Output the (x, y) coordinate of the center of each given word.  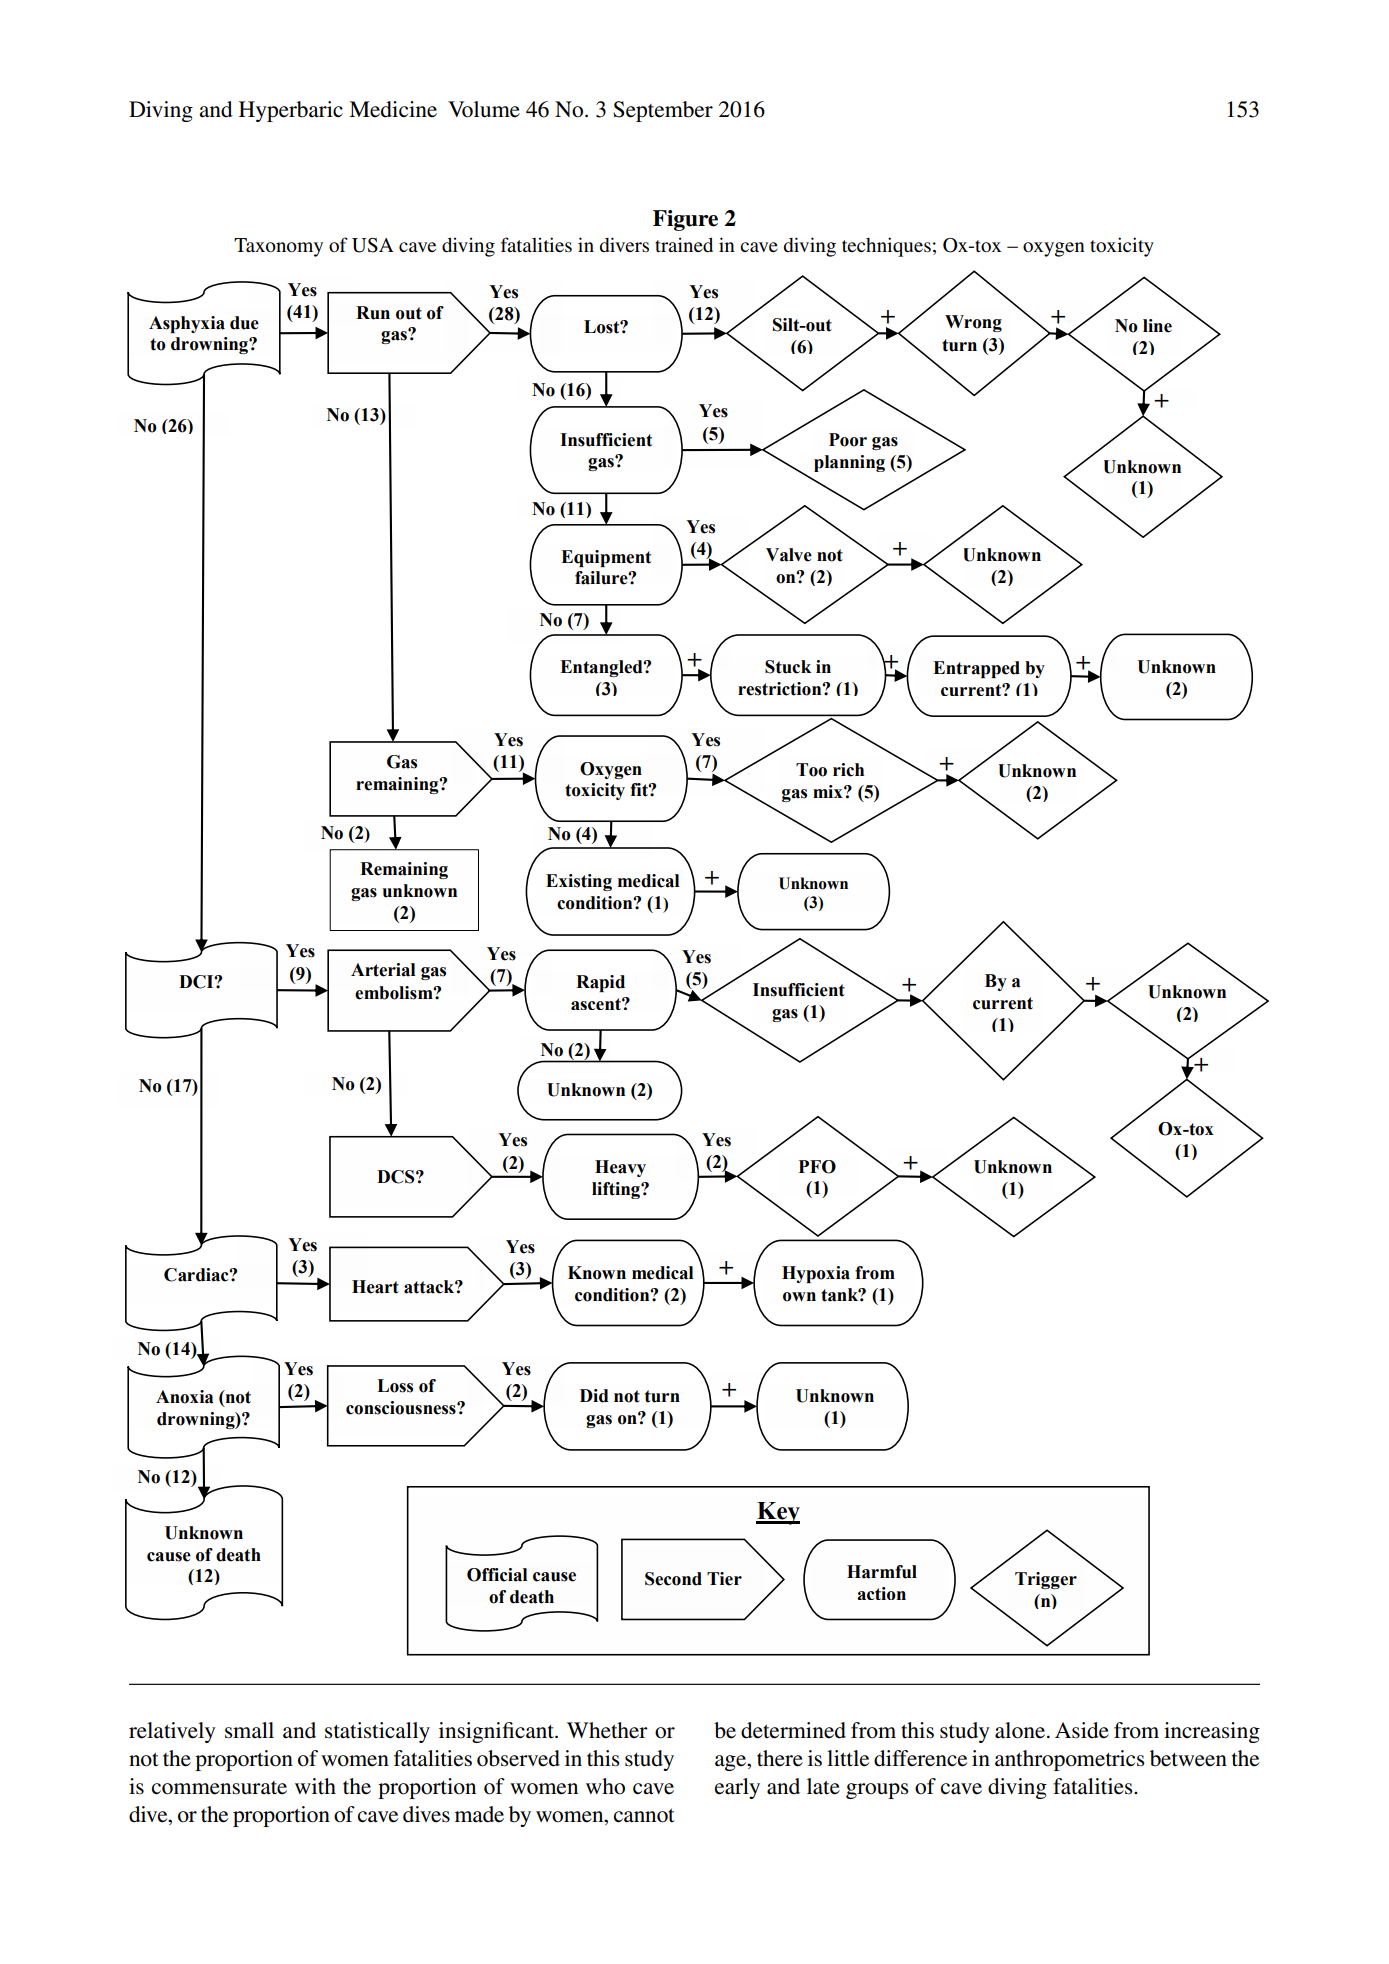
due (244, 323)
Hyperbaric (291, 111)
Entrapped (976, 669)
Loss (395, 1386)
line (1157, 326)
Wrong (973, 323)
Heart (375, 1287)
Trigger (1046, 1580)
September (663, 111)
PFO (817, 1167)
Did (594, 1396)
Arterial (383, 970)
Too (811, 770)
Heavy (620, 1168)
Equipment (606, 558)
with (315, 1786)
